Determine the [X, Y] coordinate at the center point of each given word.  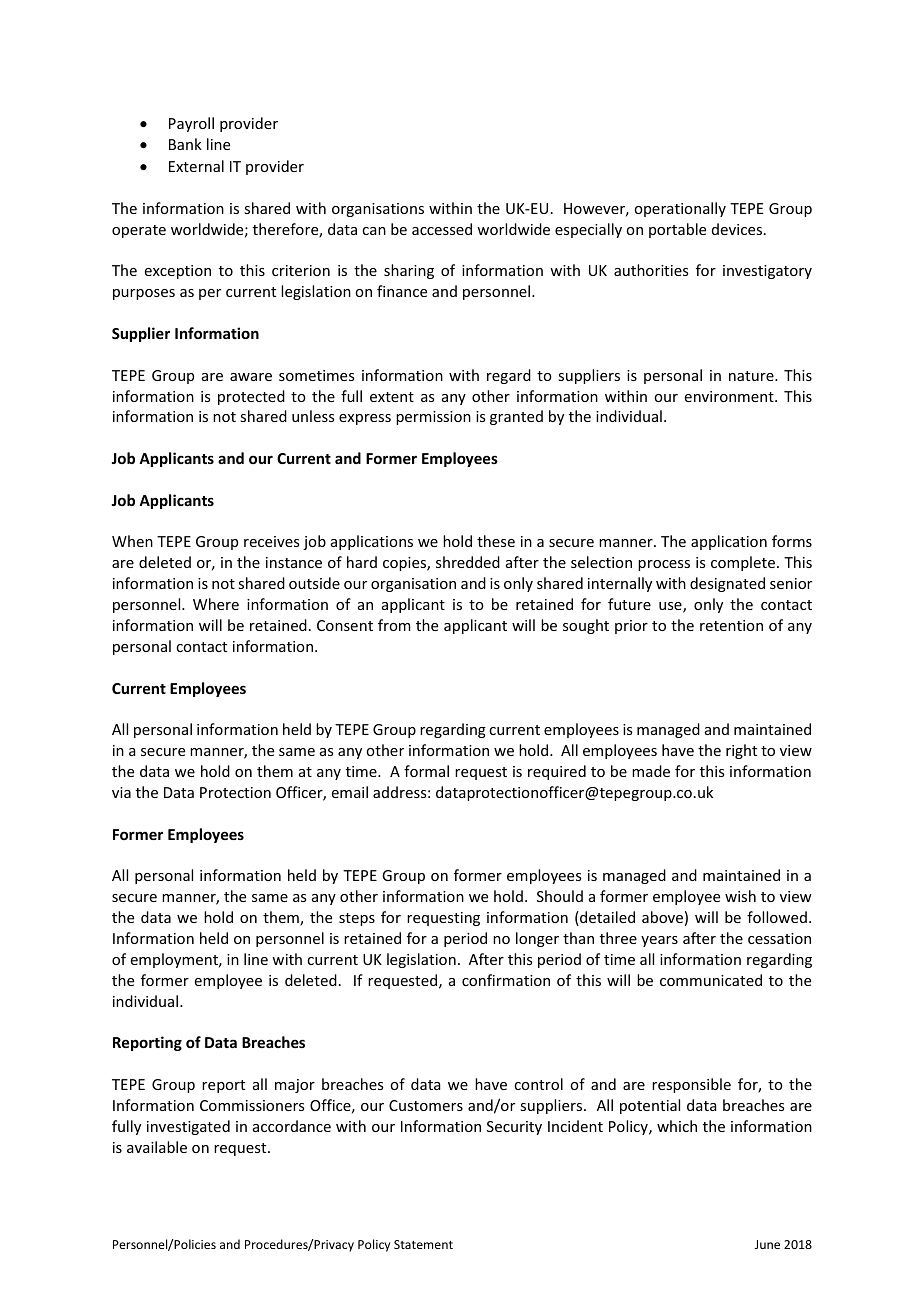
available [157, 1147]
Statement [423, 1244]
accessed [442, 229]
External [196, 166]
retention [731, 625]
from [394, 625]
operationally [680, 209]
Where [216, 604]
